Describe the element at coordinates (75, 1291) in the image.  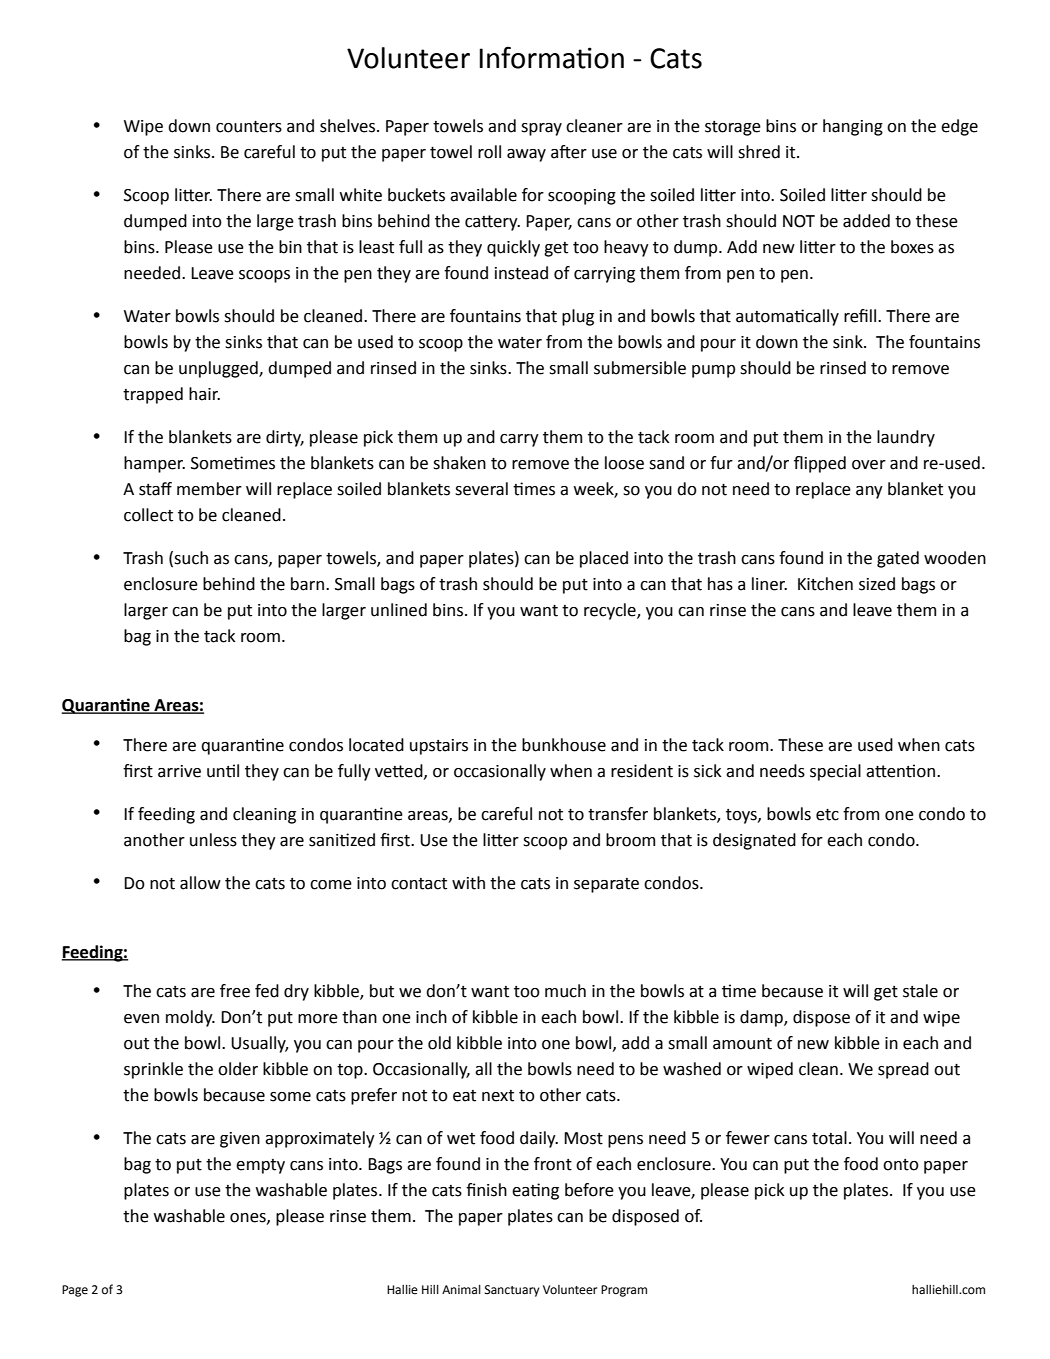
I see `Page` at that location.
